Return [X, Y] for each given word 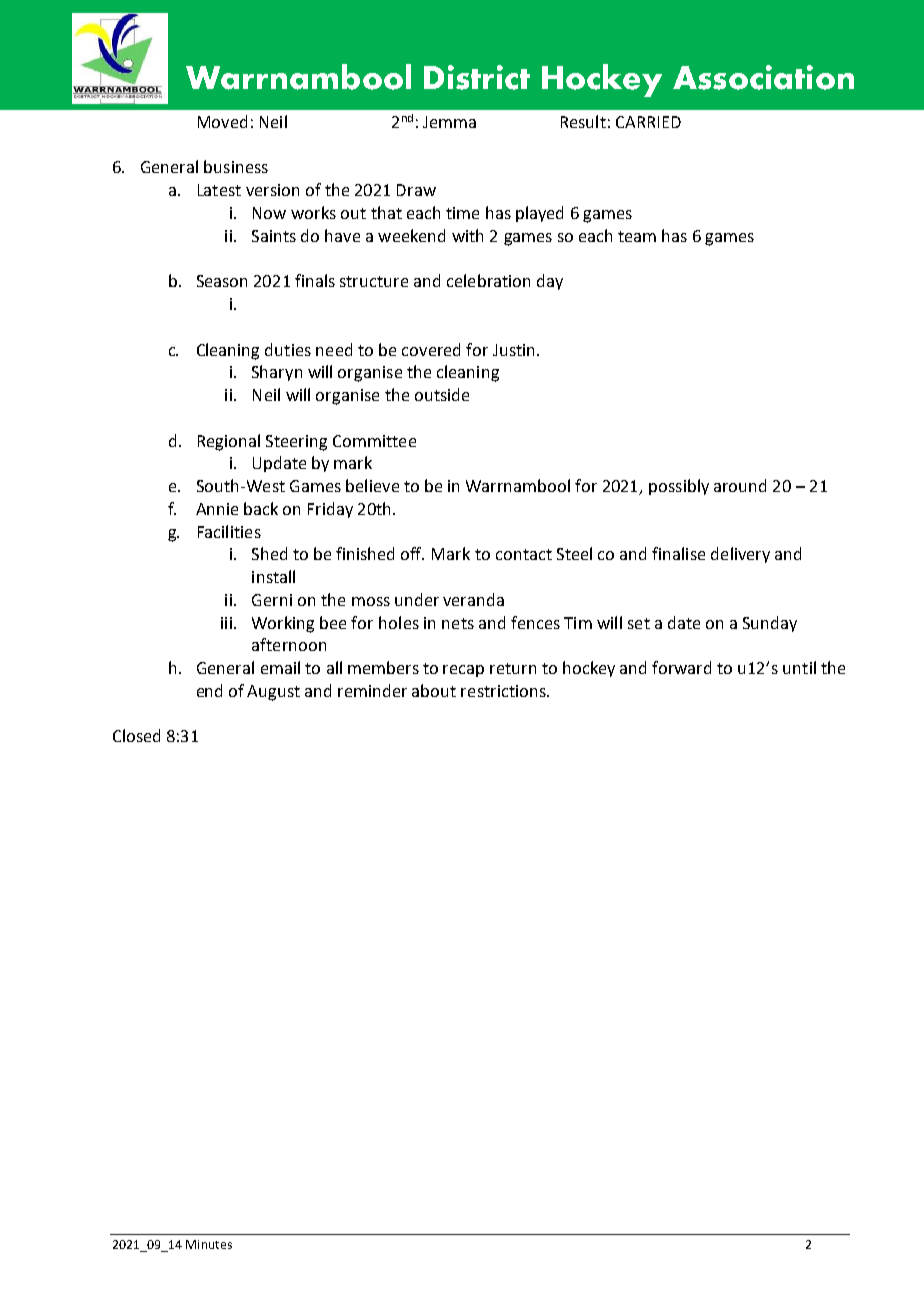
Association [763, 77]
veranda [473, 599]
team [637, 236]
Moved [222, 121]
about [434, 690]
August [273, 693]
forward [681, 667]
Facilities [229, 531]
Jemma [449, 122]
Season [222, 281]
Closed [136, 735]
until [799, 667]
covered [431, 349]
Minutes [209, 1244]
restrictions [504, 691]
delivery [740, 555]
